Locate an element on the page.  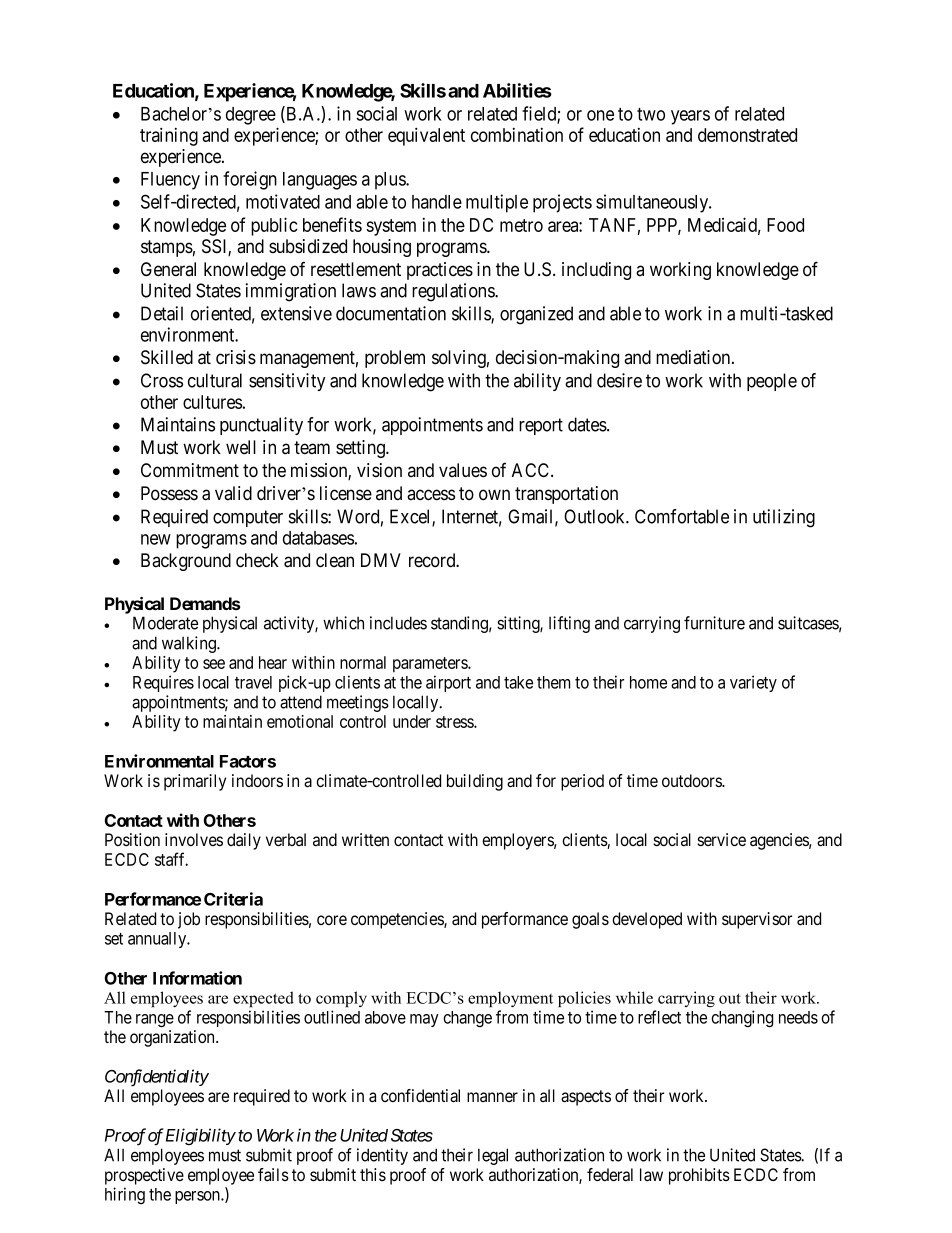
demonstrated is located at coordinates (747, 135).
